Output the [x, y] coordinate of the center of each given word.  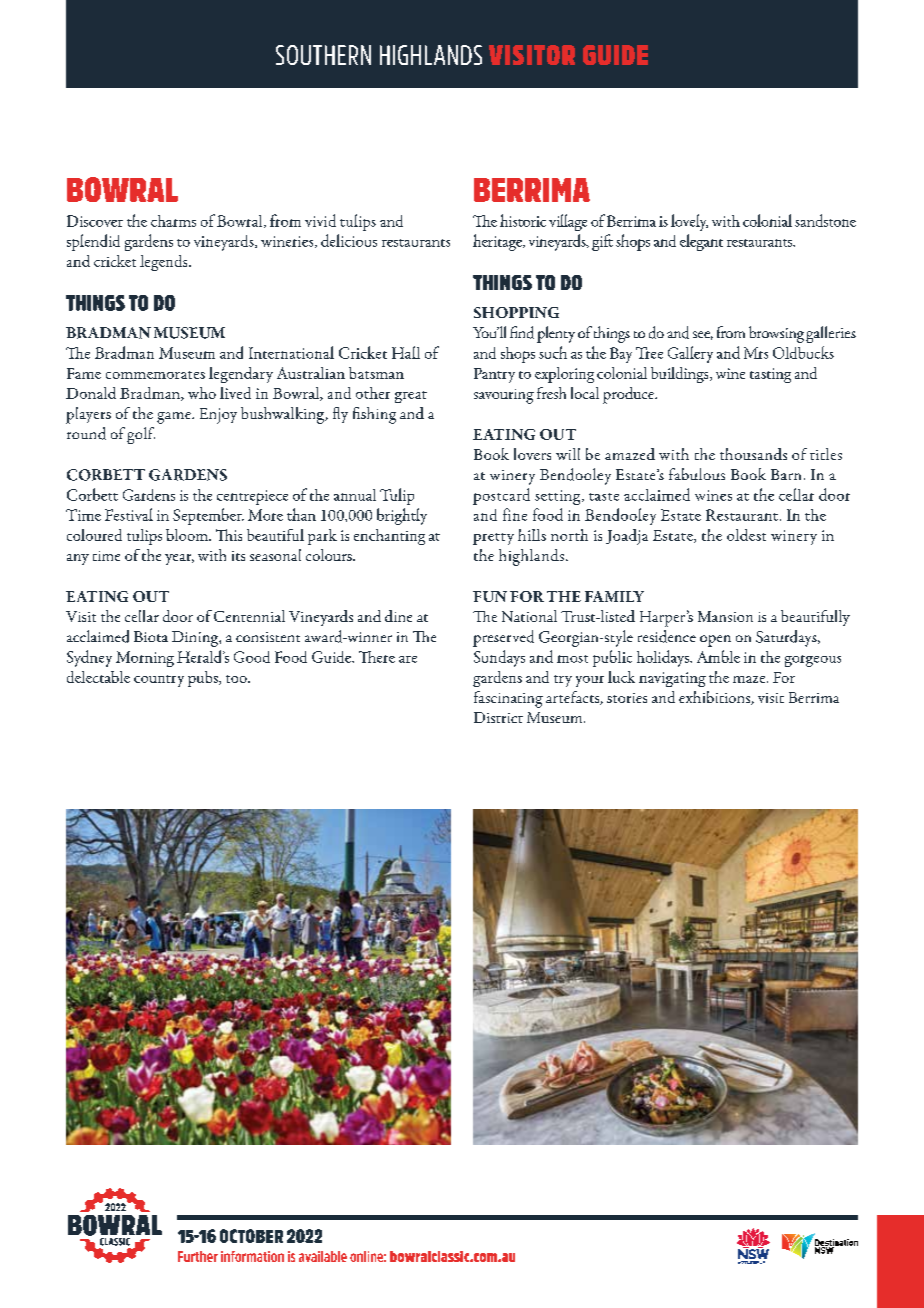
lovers [532, 454]
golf [141, 435]
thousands [753, 454]
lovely [689, 222]
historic [523, 220]
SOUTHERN [323, 55]
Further [198, 1256]
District [498, 717]
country [159, 681]
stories [627, 698]
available [323, 1256]
